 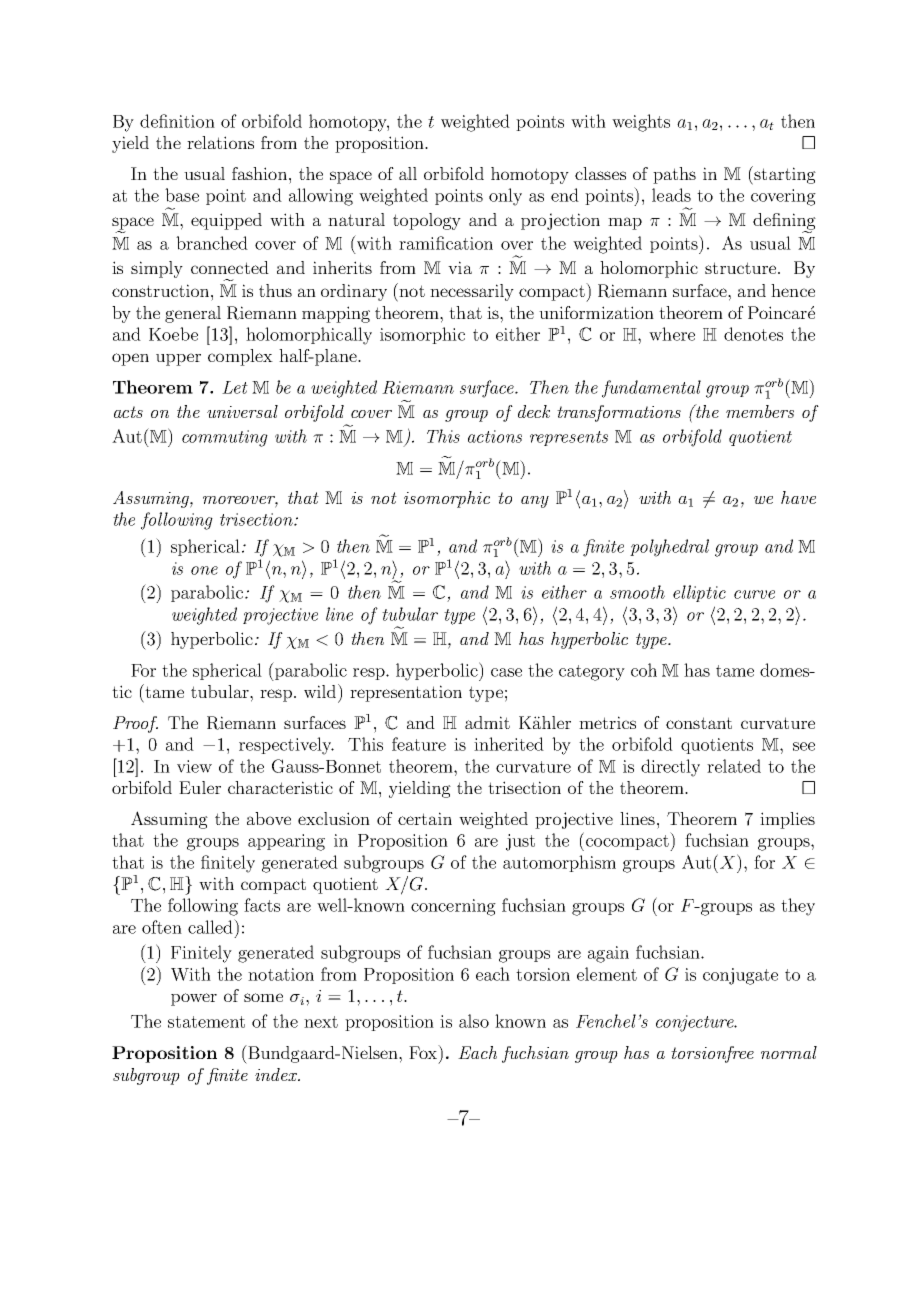 I want to click on statement, so click(x=206, y=1022).
